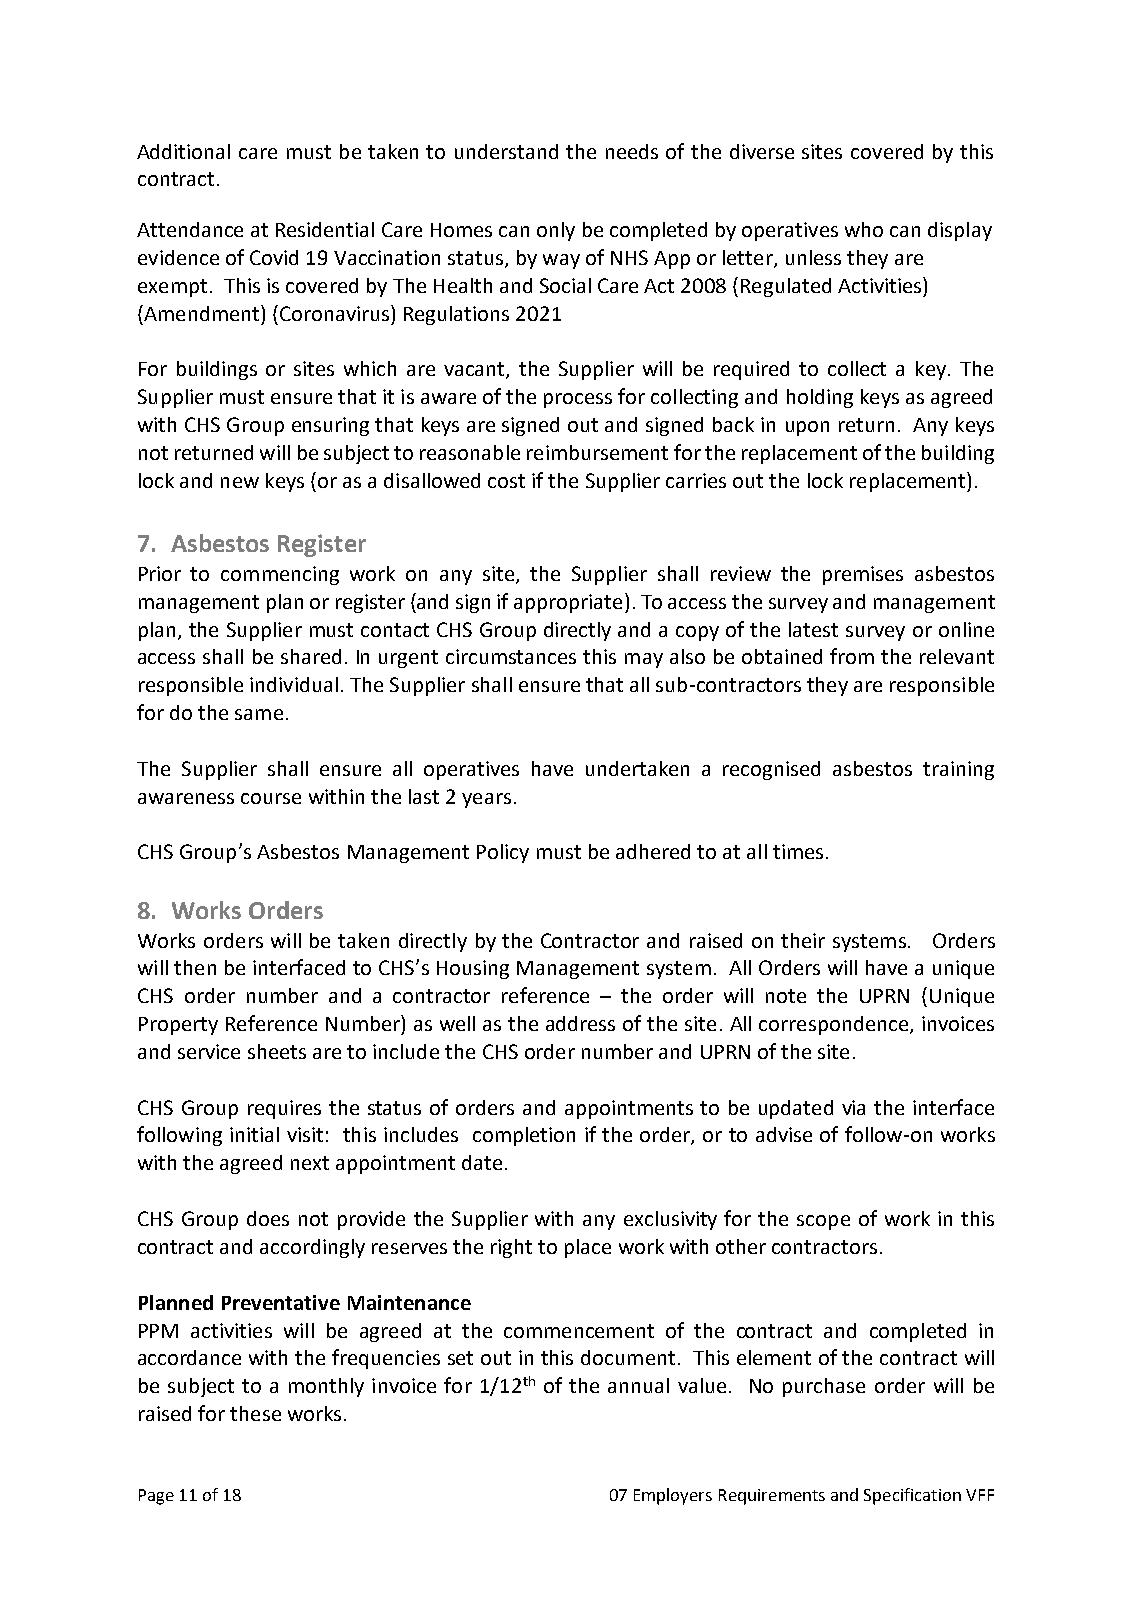  What do you see at coordinates (255, 1413) in the screenshot?
I see `these` at bounding box center [255, 1413].
